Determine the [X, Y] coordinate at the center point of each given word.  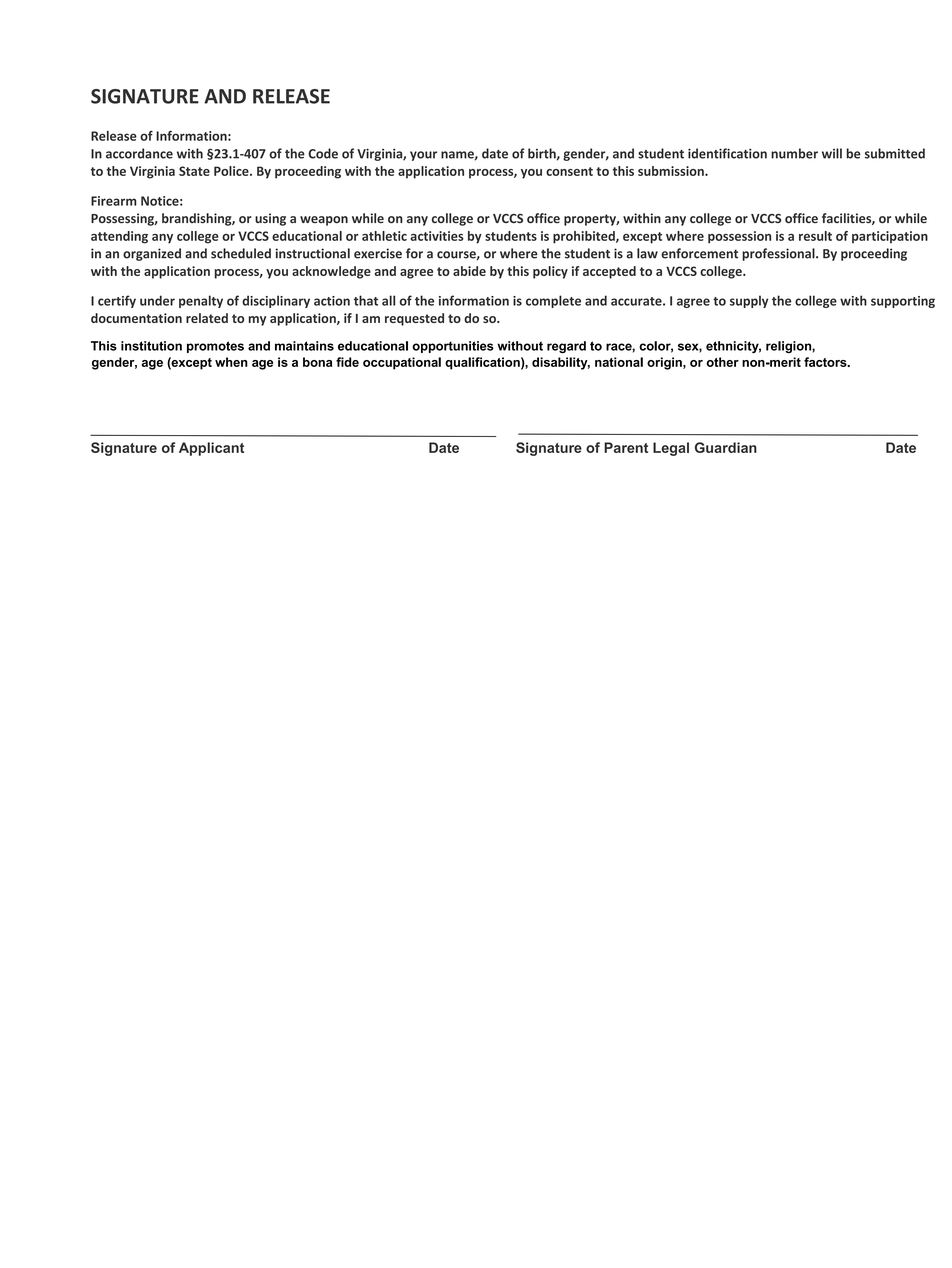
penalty [201, 301]
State [194, 171]
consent [569, 171]
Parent [626, 447]
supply [749, 301]
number [794, 153]
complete [553, 301]
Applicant [211, 449]
